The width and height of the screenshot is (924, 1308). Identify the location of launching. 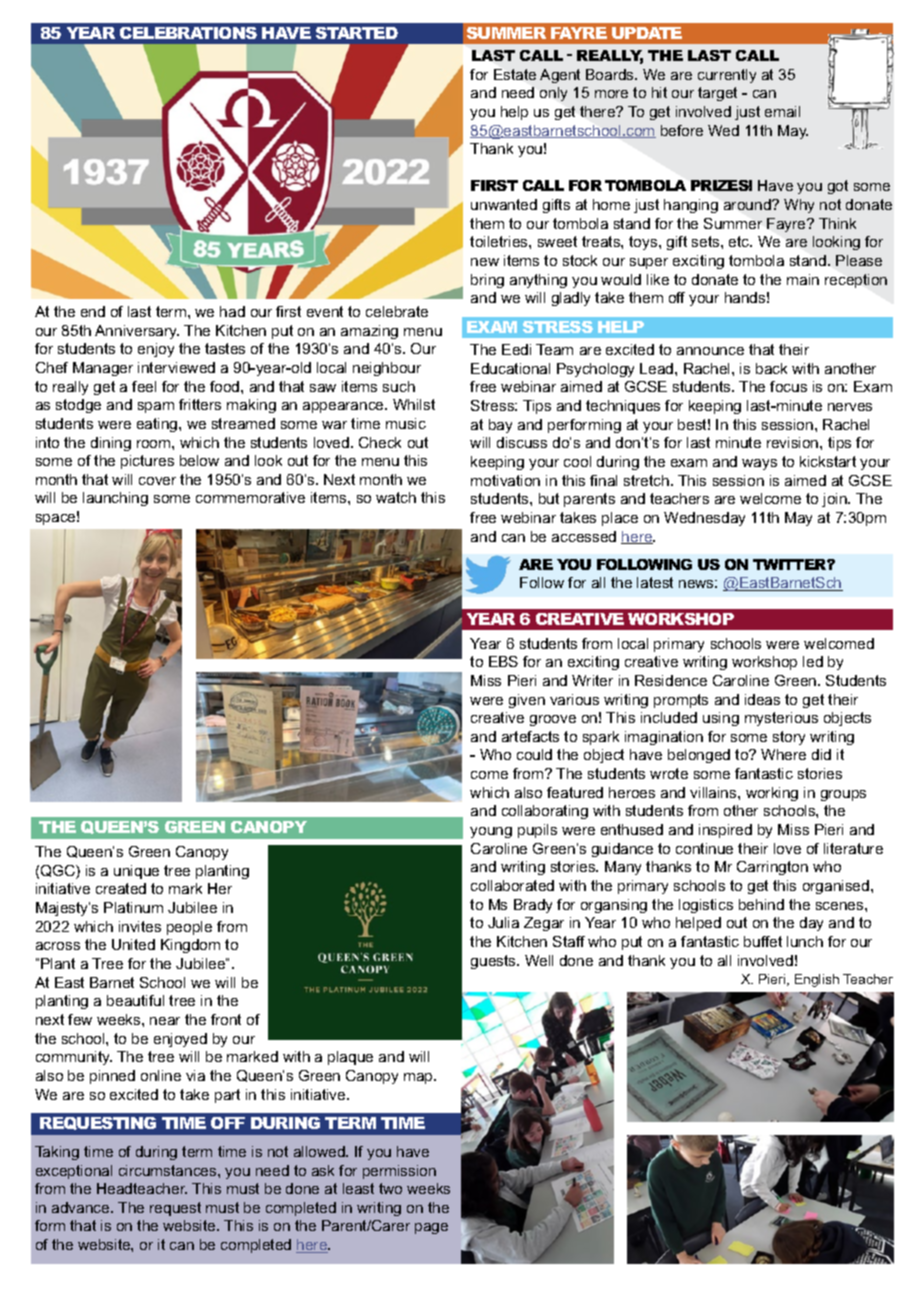
(115, 499).
